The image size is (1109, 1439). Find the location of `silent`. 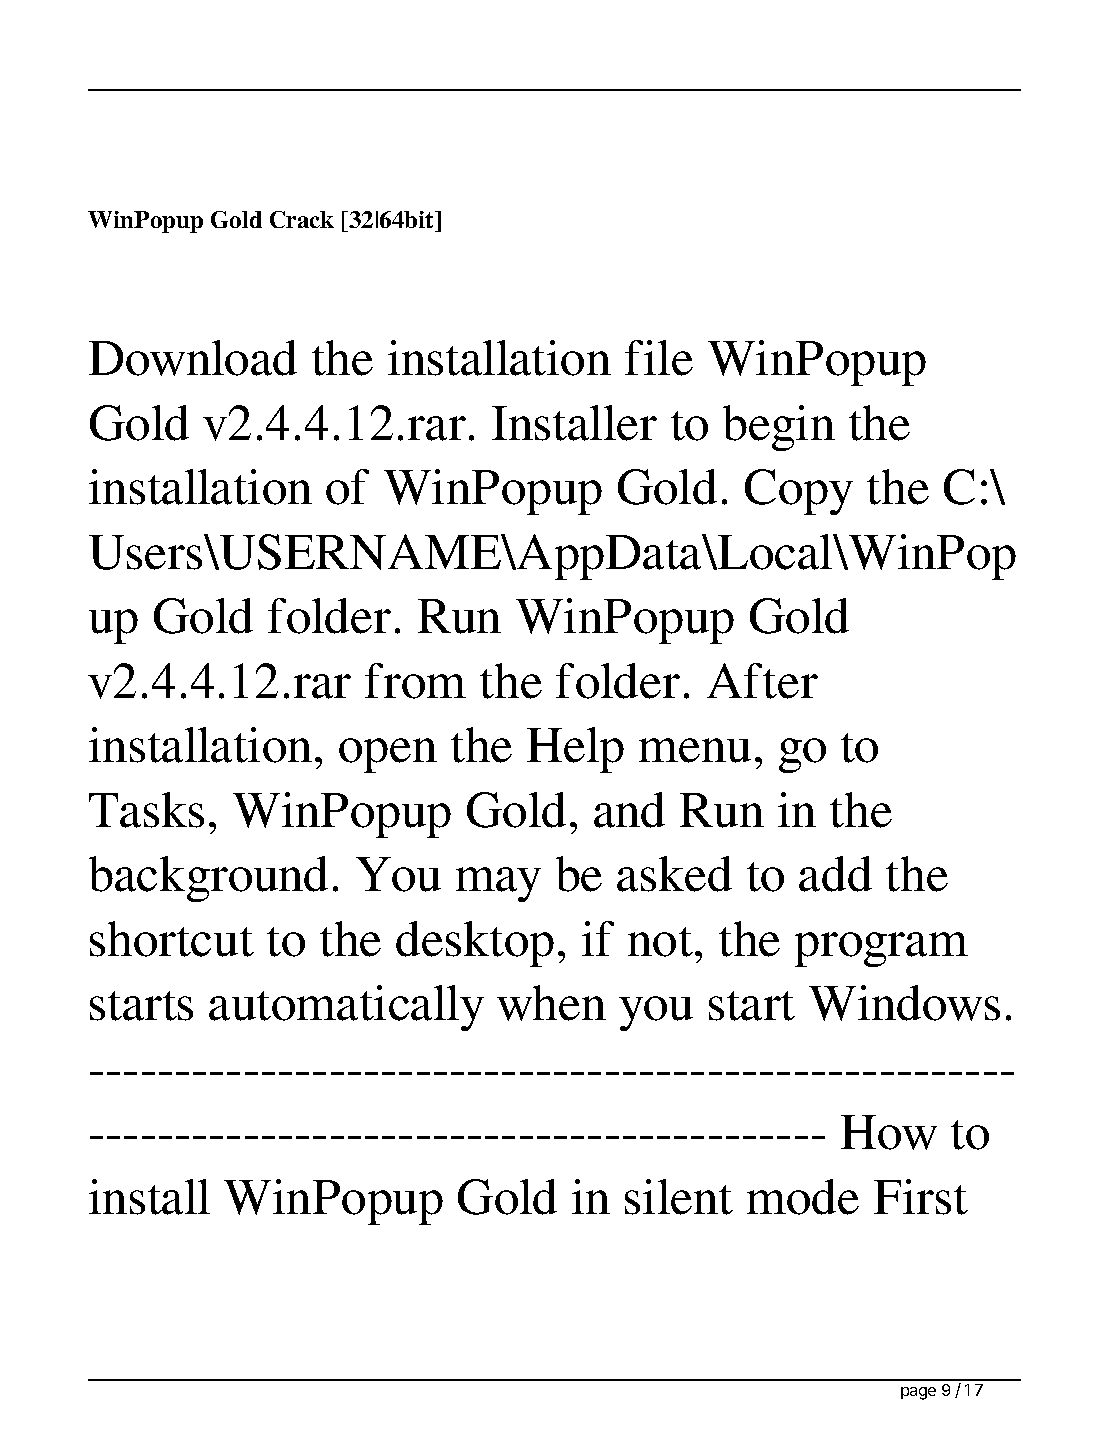

silent is located at coordinates (679, 1197).
